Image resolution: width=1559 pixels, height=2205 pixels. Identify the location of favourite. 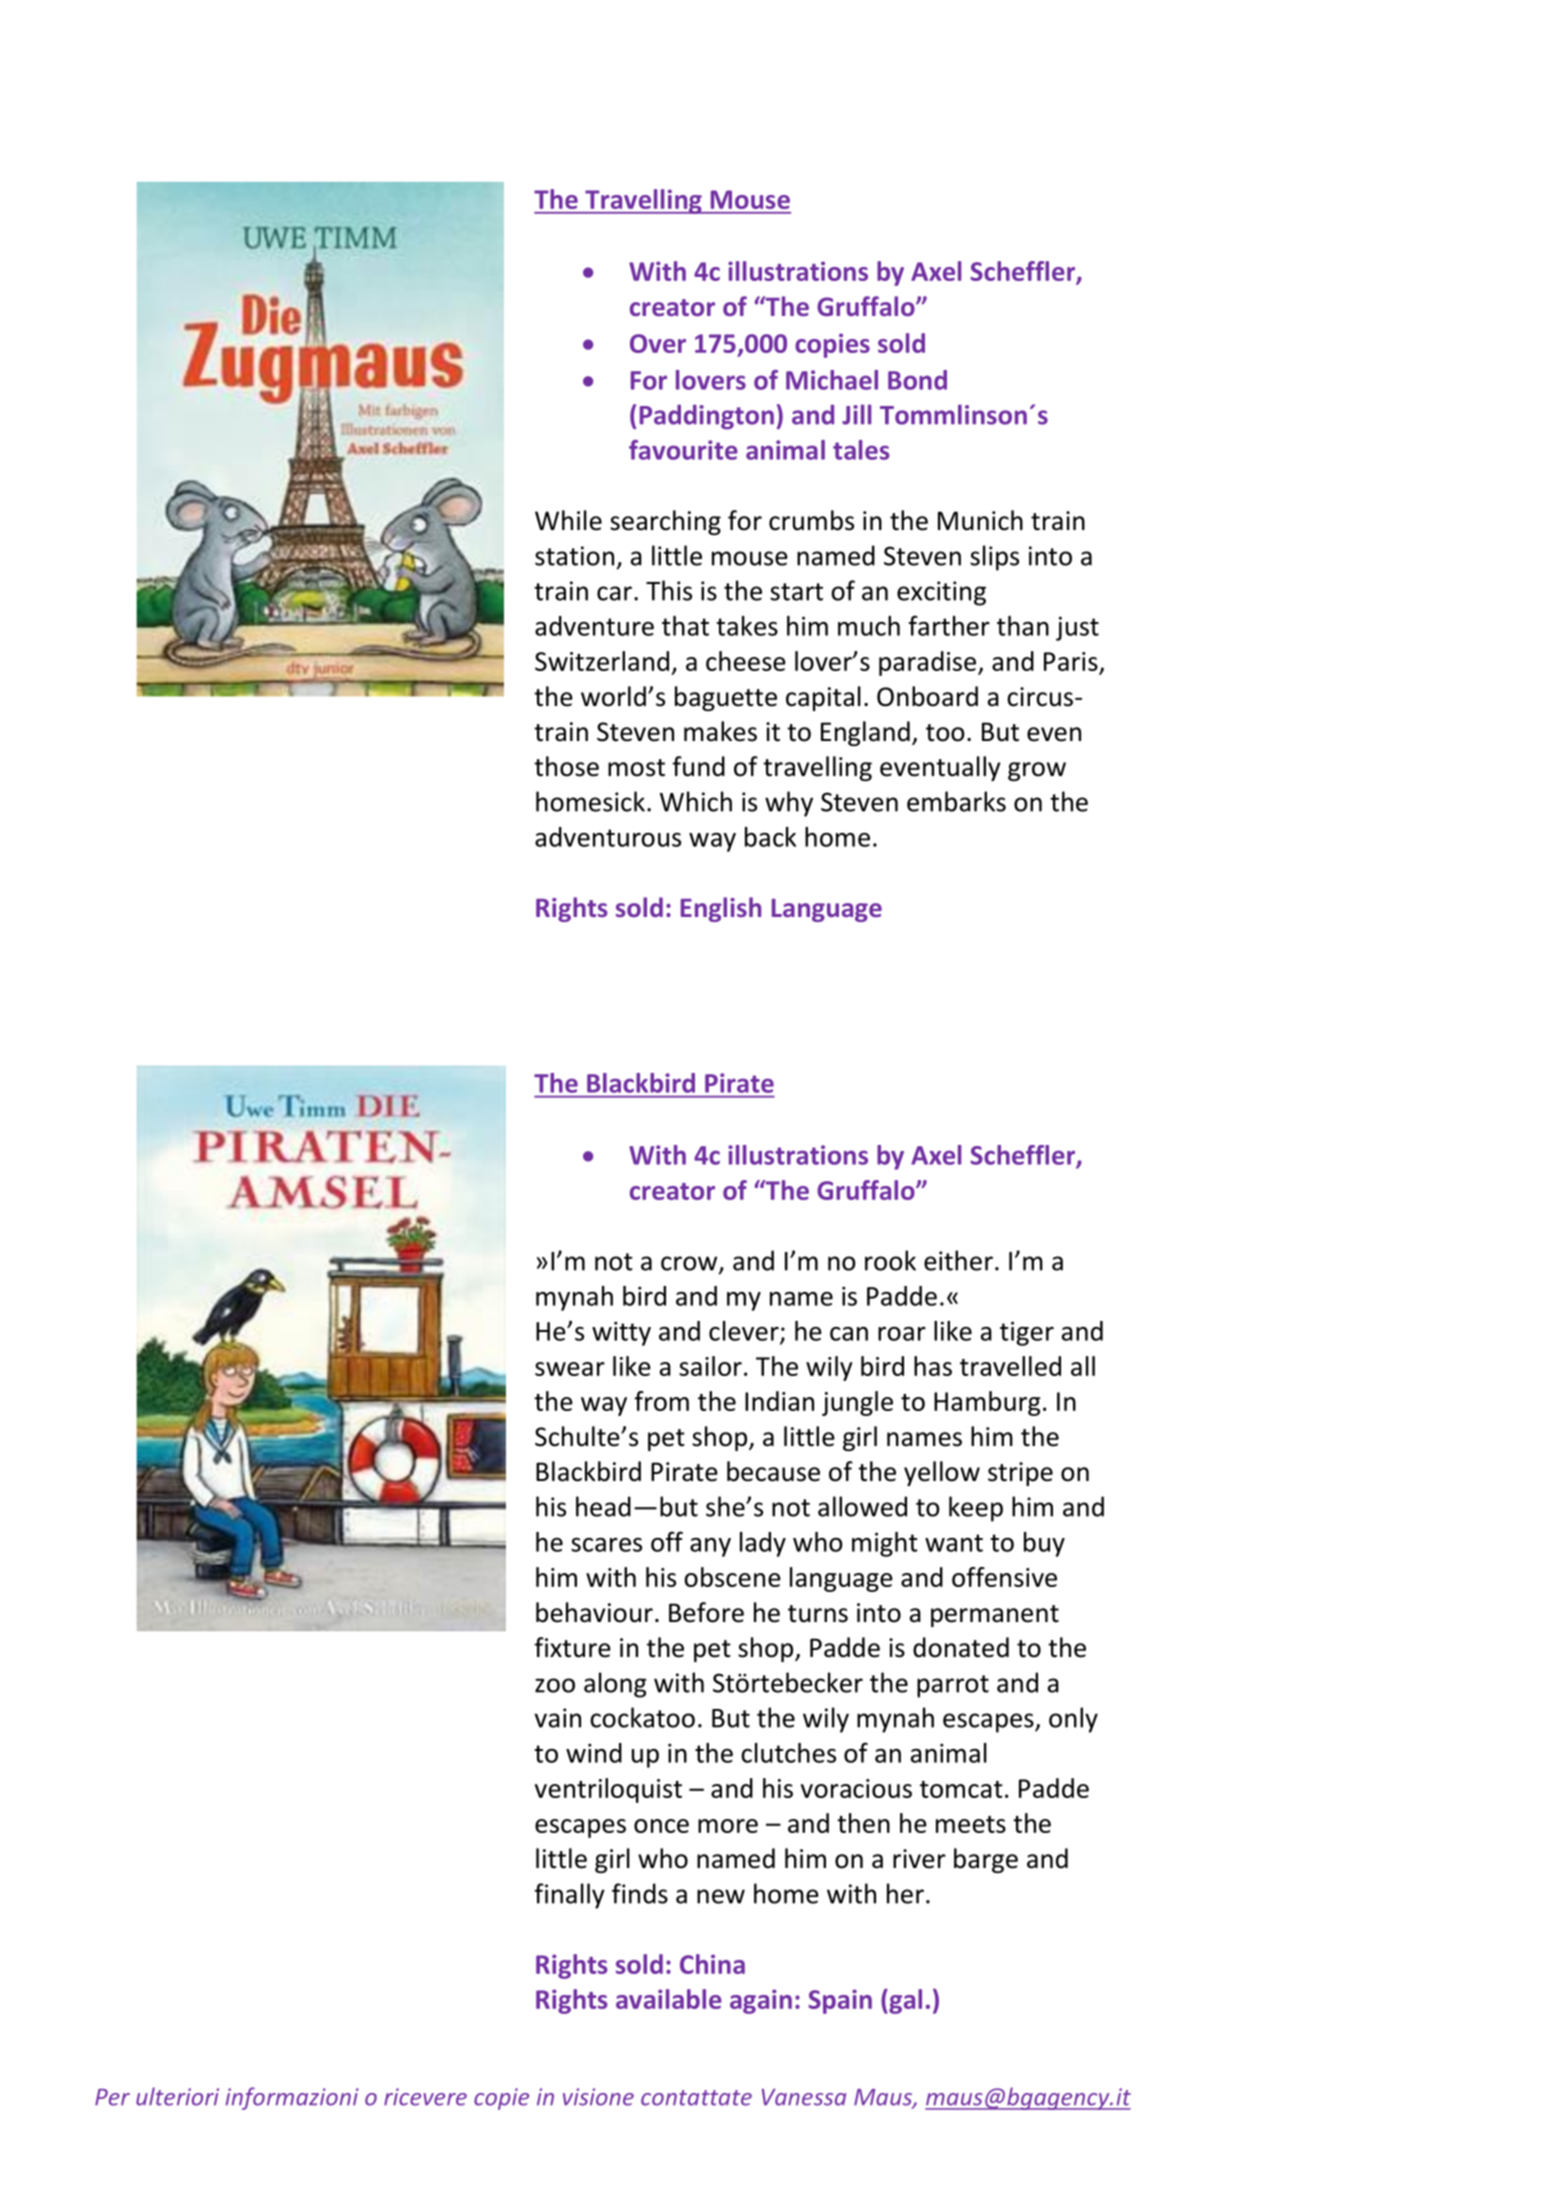
(683, 450).
